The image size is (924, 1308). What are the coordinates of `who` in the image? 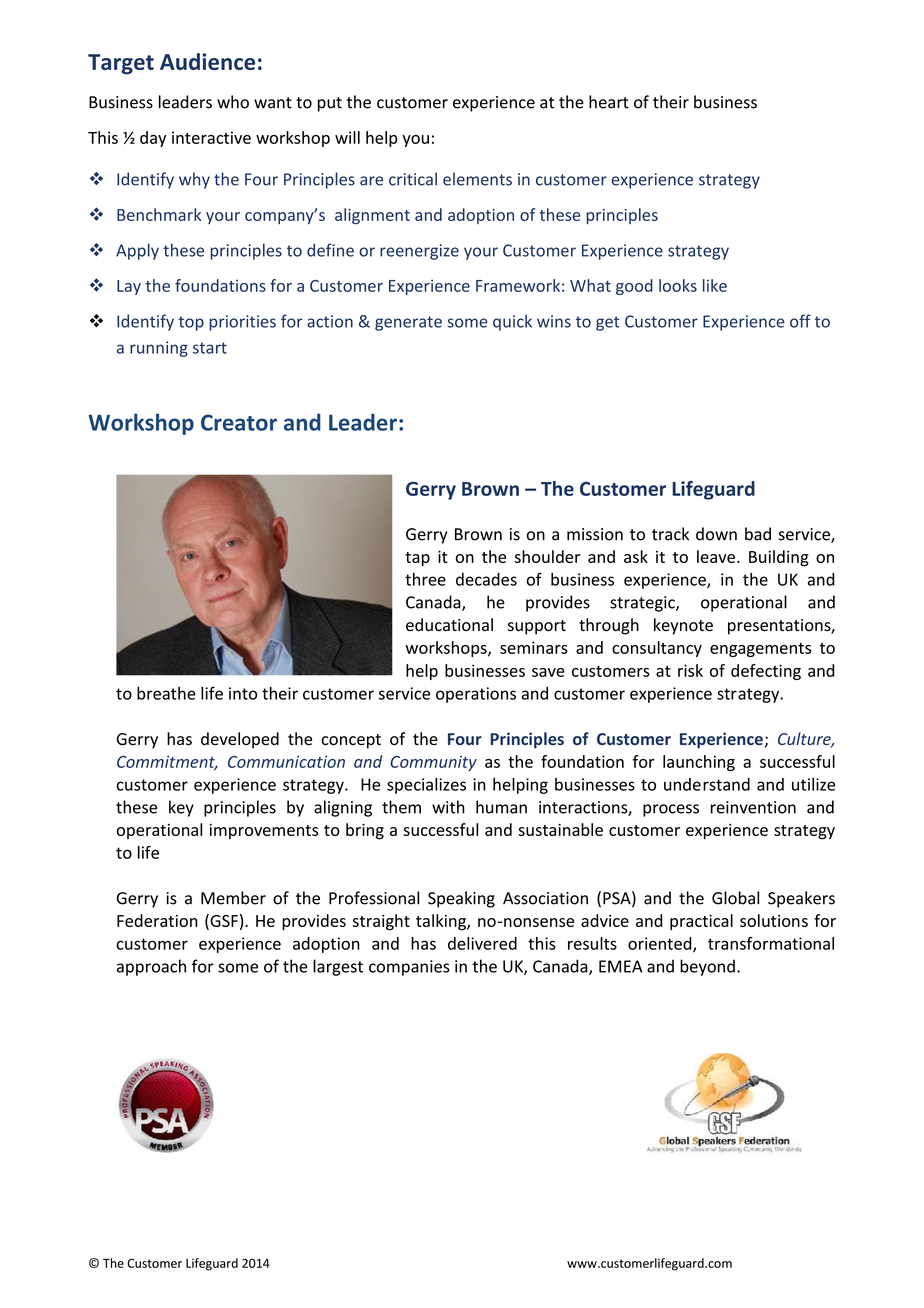 It's located at (233, 102).
